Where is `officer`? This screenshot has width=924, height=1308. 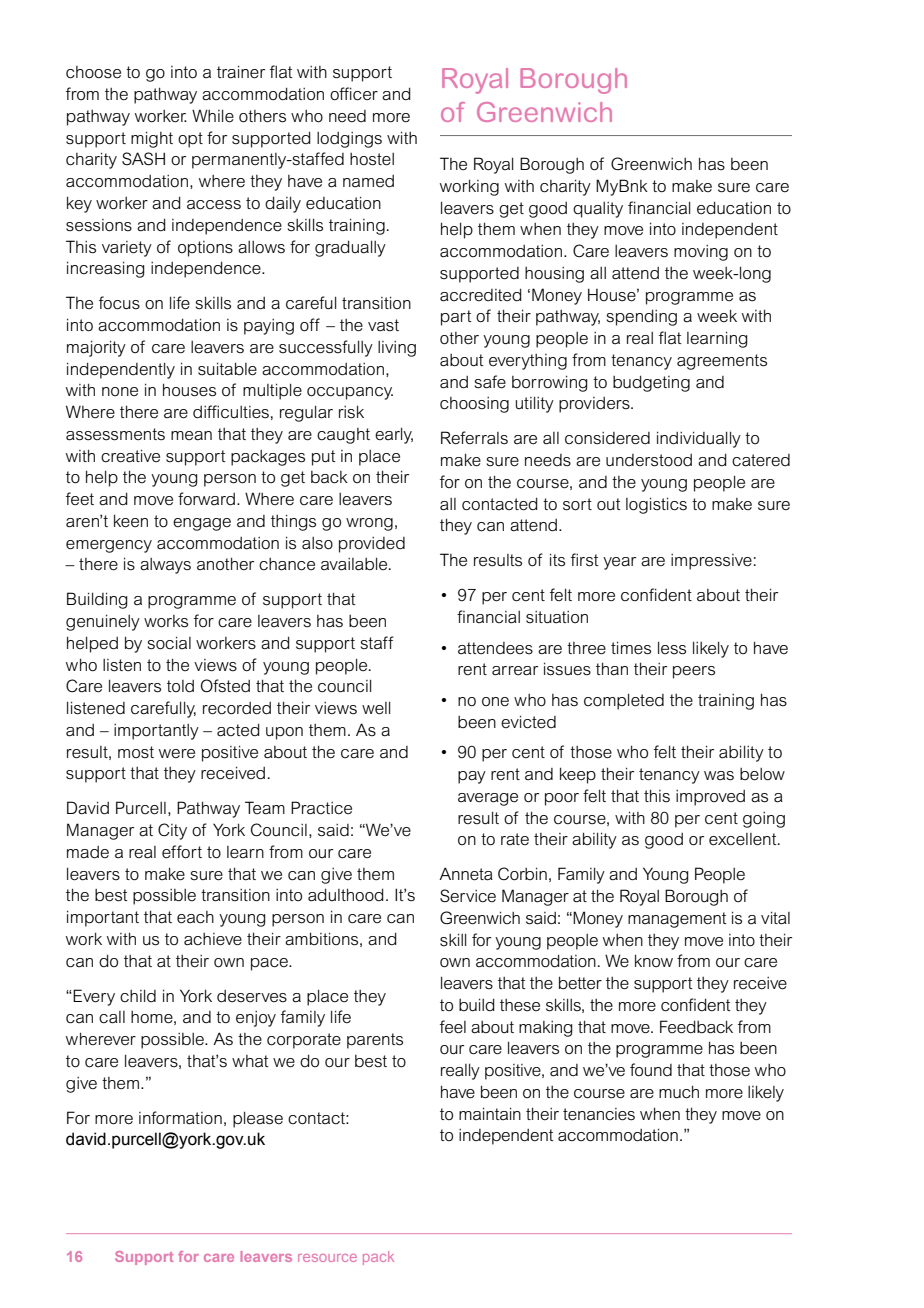 officer is located at coordinates (354, 94).
